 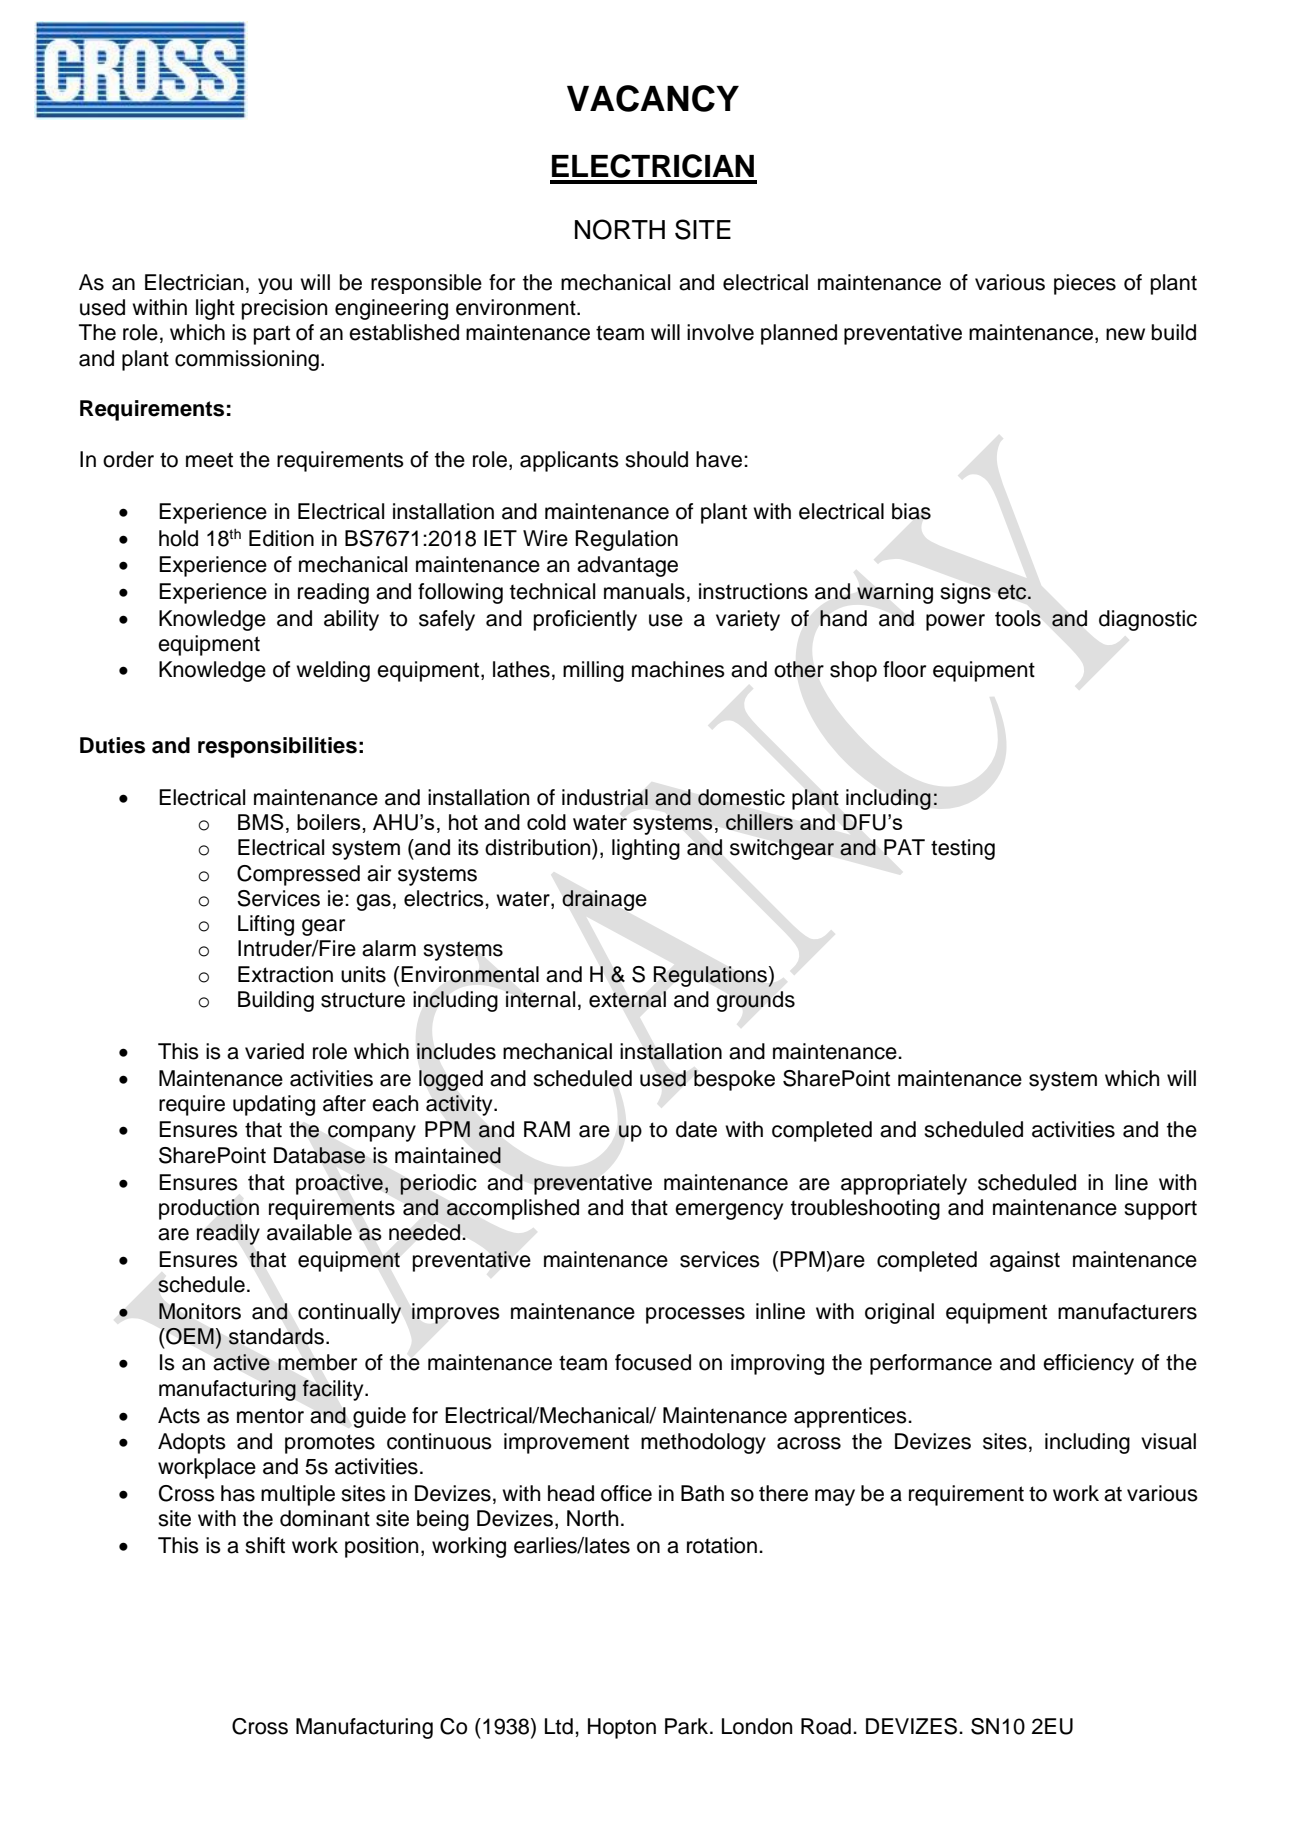 I want to click on production, so click(x=209, y=1209).
